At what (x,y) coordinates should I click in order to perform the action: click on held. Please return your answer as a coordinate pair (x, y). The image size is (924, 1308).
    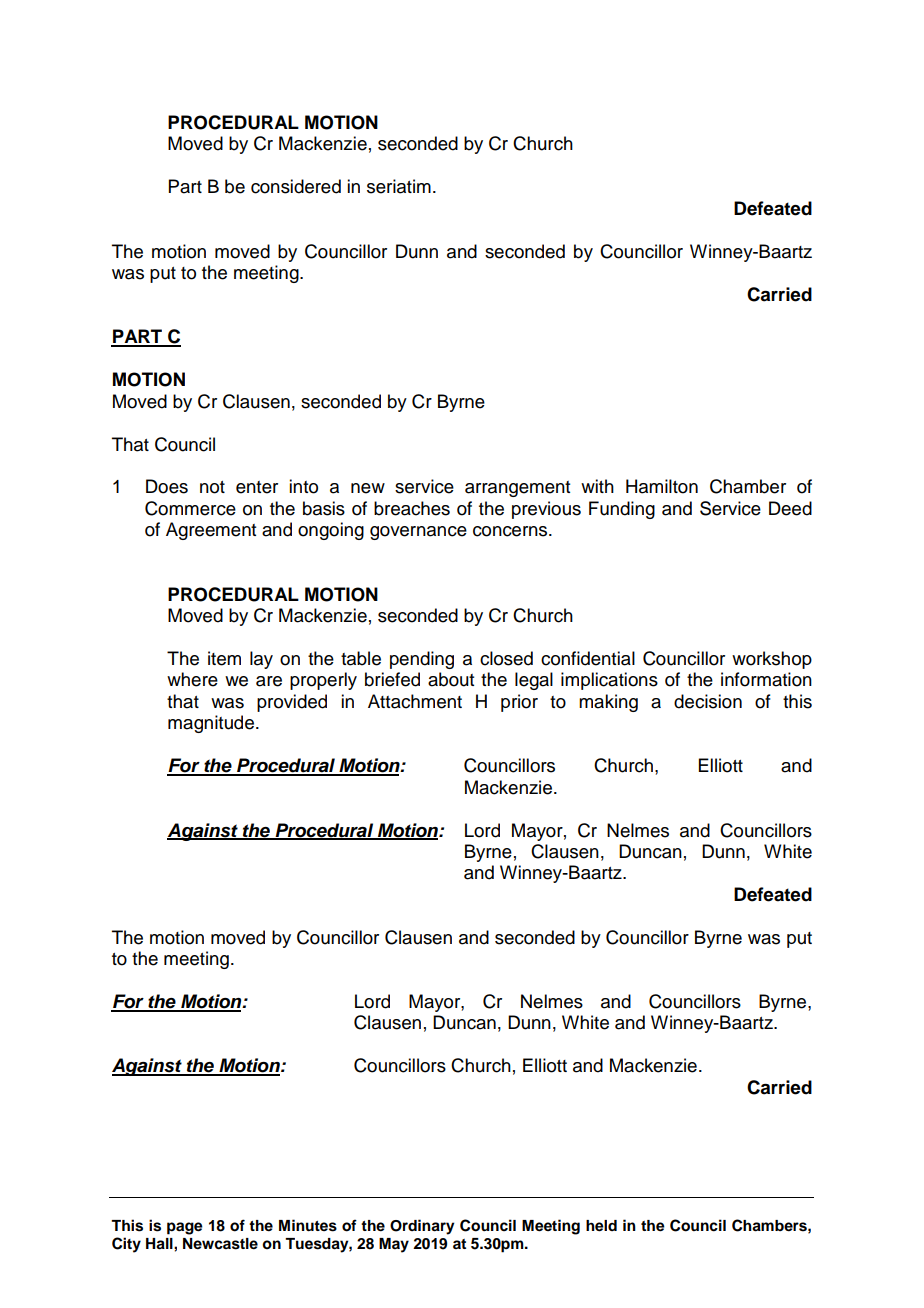
    Looking at the image, I should click on (601, 1226).
